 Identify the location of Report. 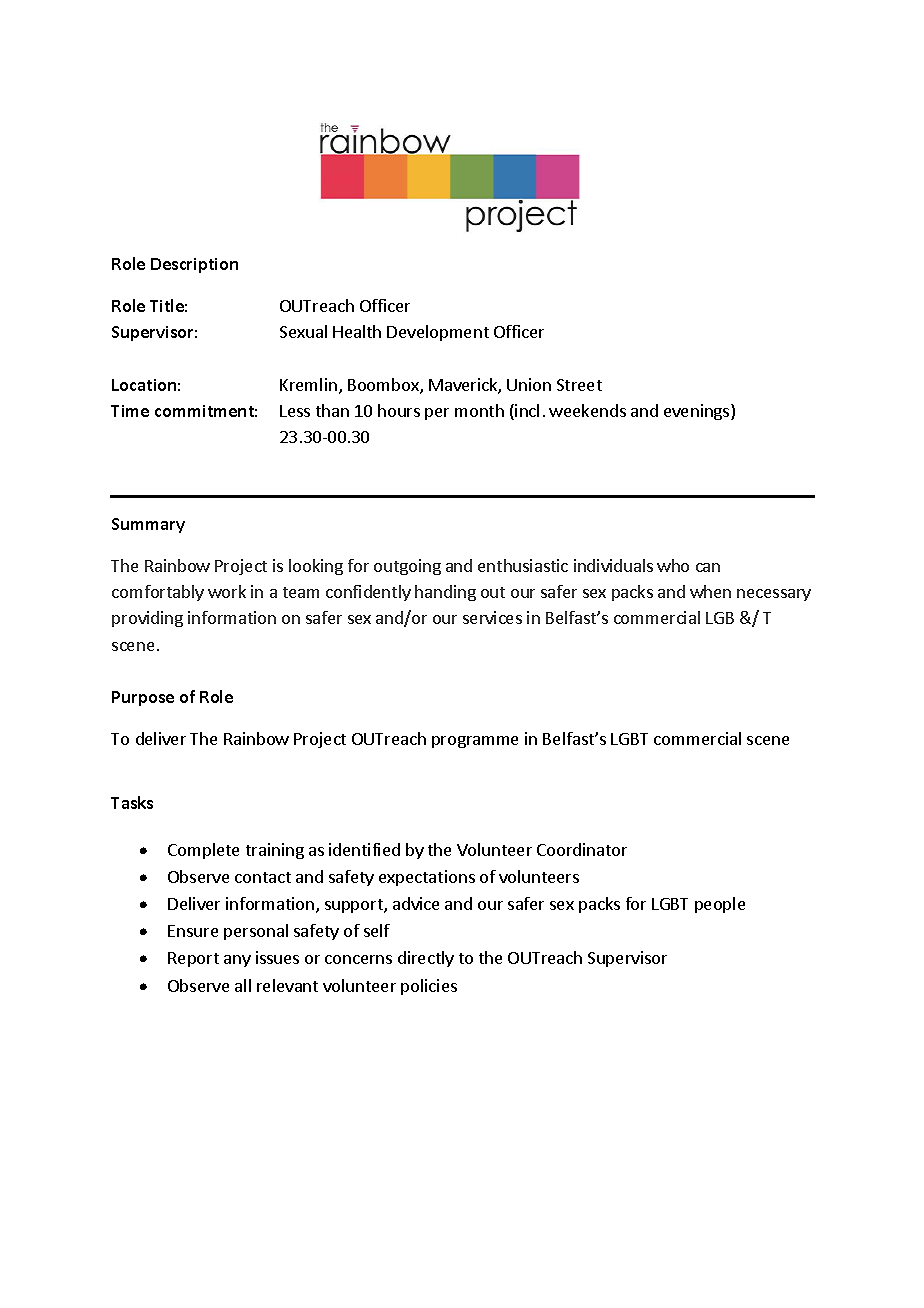
(193, 959).
